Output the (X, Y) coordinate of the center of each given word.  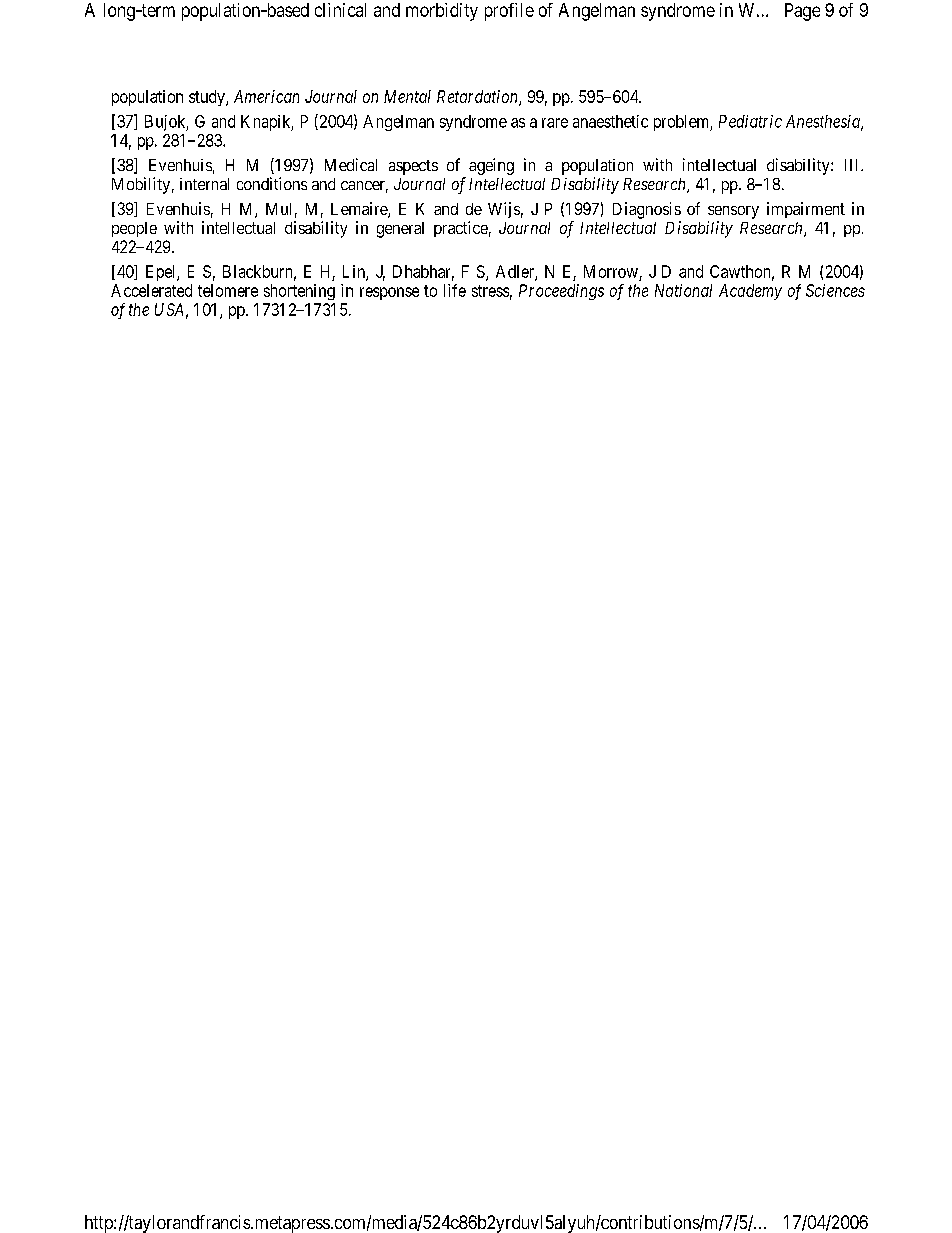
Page (802, 12)
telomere (228, 290)
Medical (351, 164)
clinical (340, 10)
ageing (491, 166)
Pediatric (750, 121)
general (400, 230)
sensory (733, 212)
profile (509, 12)
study (208, 98)
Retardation (478, 98)
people (134, 229)
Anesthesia (824, 122)
